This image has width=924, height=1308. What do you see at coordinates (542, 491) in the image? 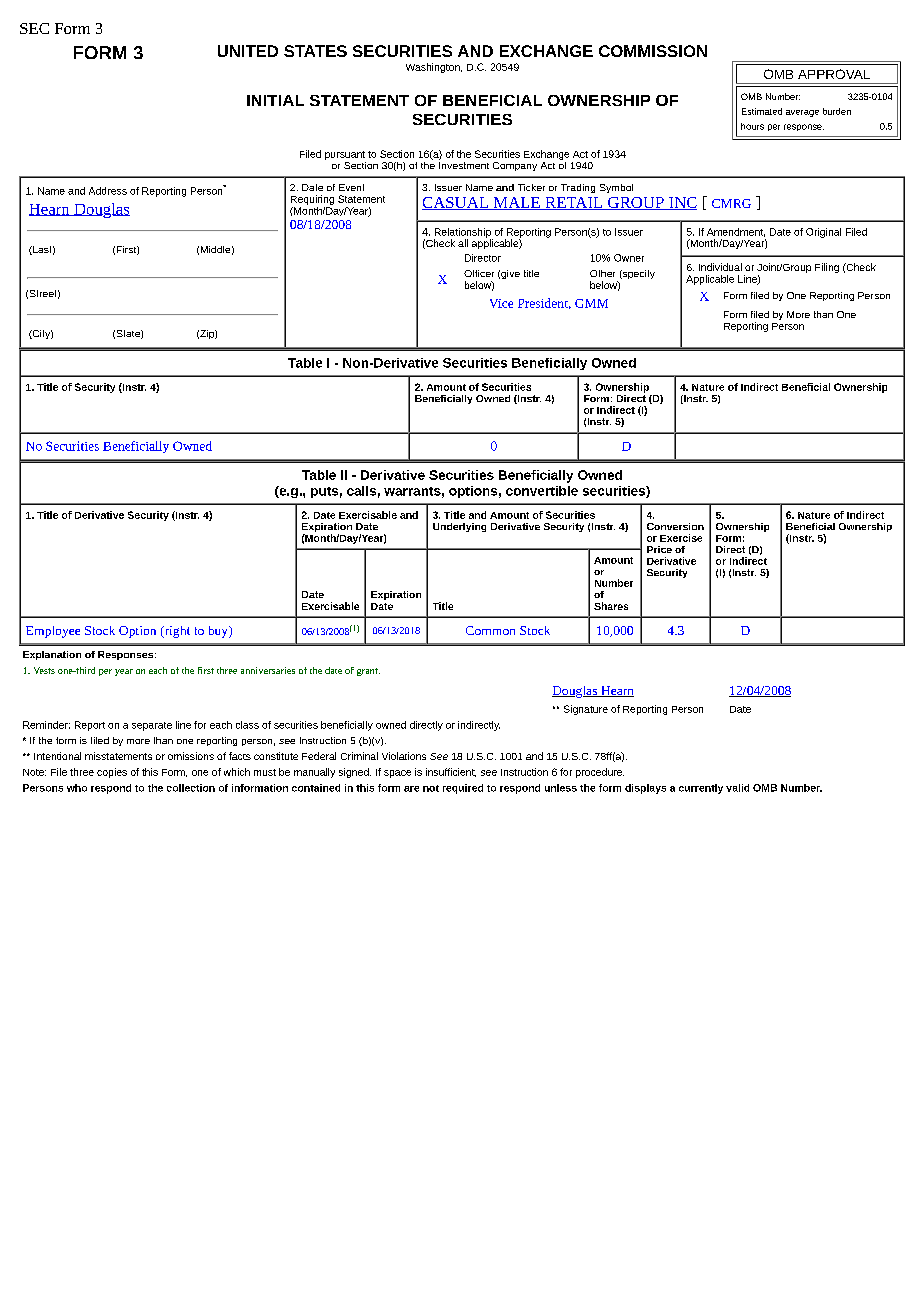
I see `convertible` at bounding box center [542, 491].
